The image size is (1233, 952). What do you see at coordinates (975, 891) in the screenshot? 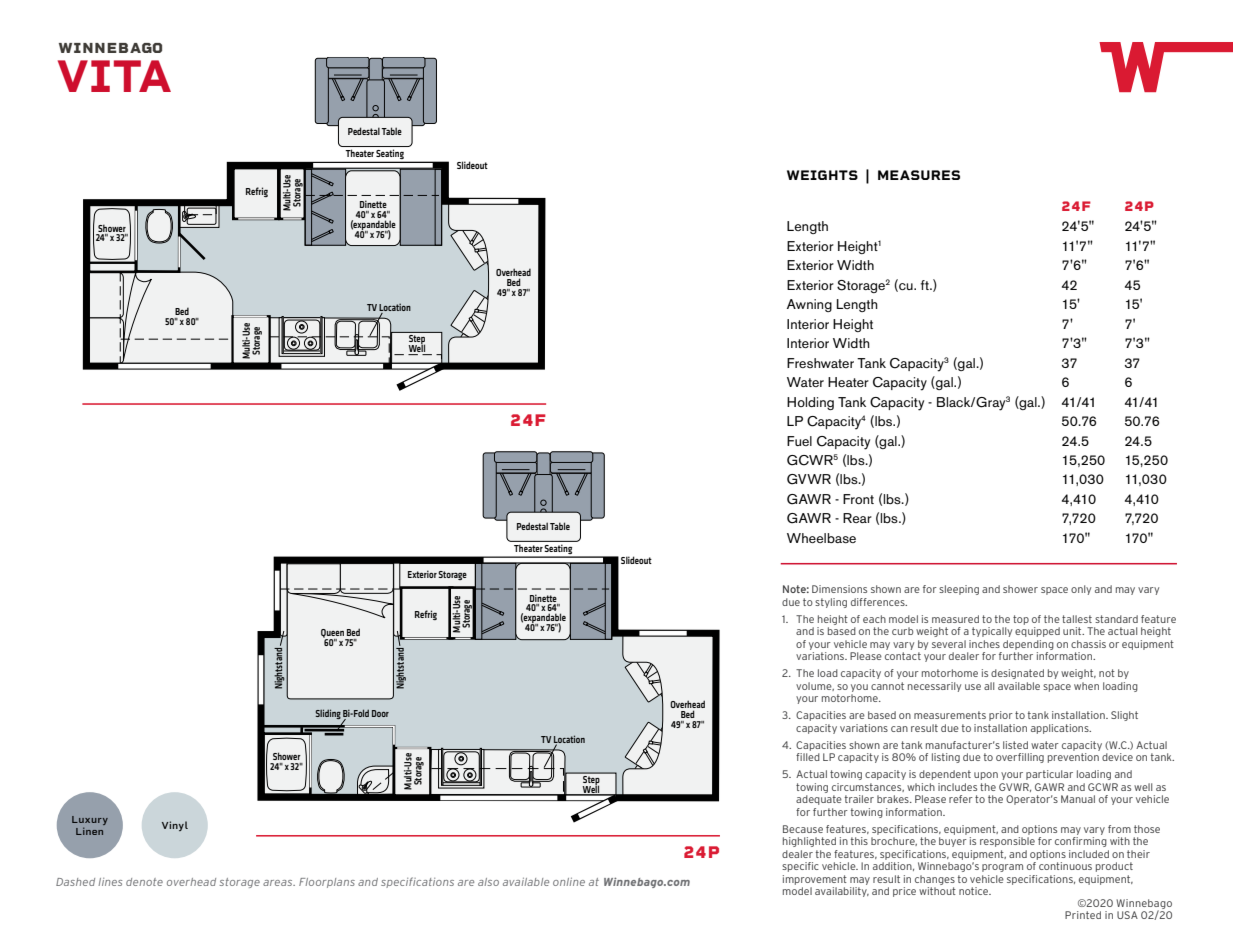
I see `notice` at bounding box center [975, 891].
